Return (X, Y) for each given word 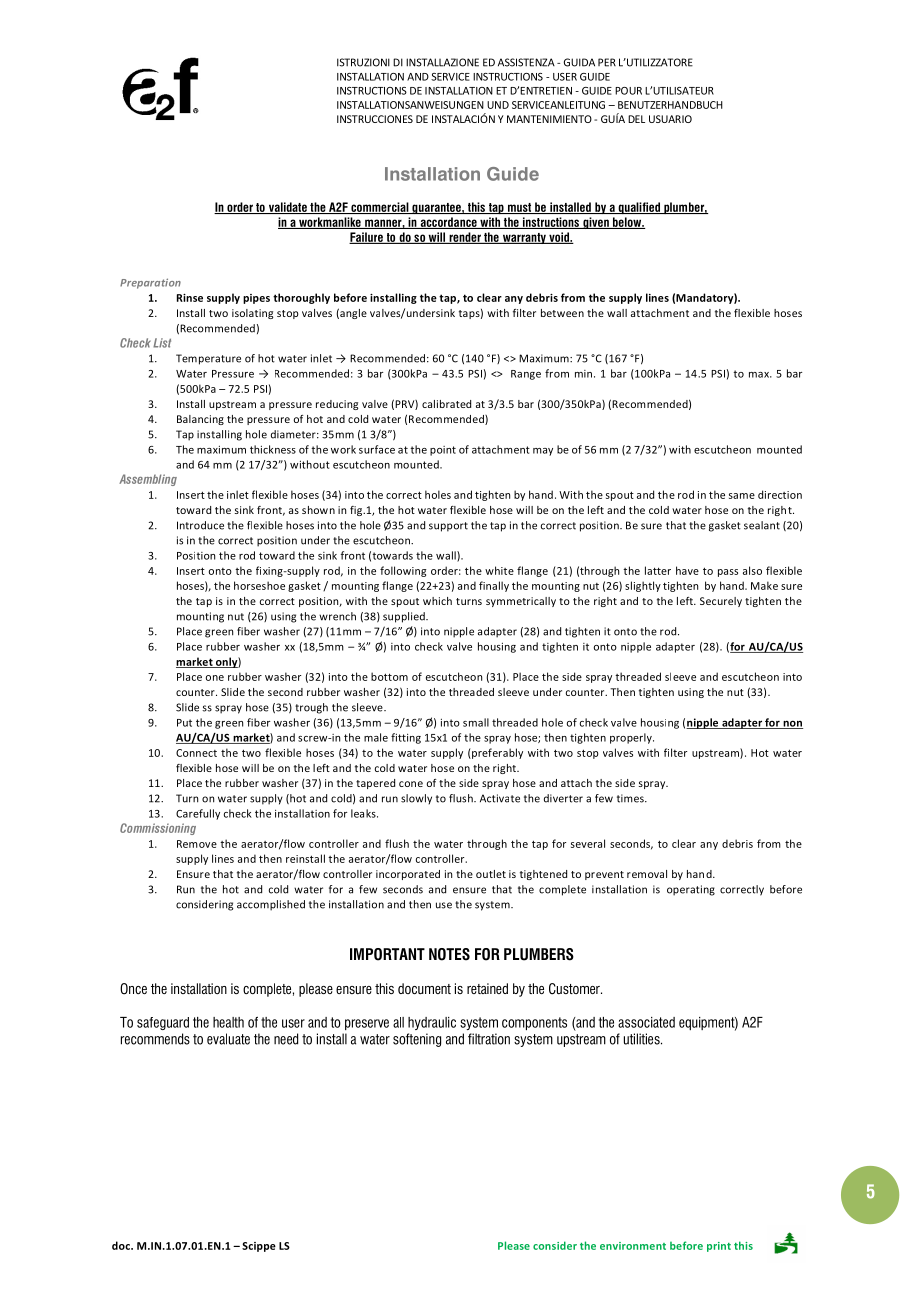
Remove (197, 844)
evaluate (228, 1039)
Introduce (200, 525)
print (719, 1247)
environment (633, 1246)
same (742, 496)
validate (287, 208)
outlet (491, 874)
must (520, 208)
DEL (636, 119)
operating (691, 890)
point (443, 451)
